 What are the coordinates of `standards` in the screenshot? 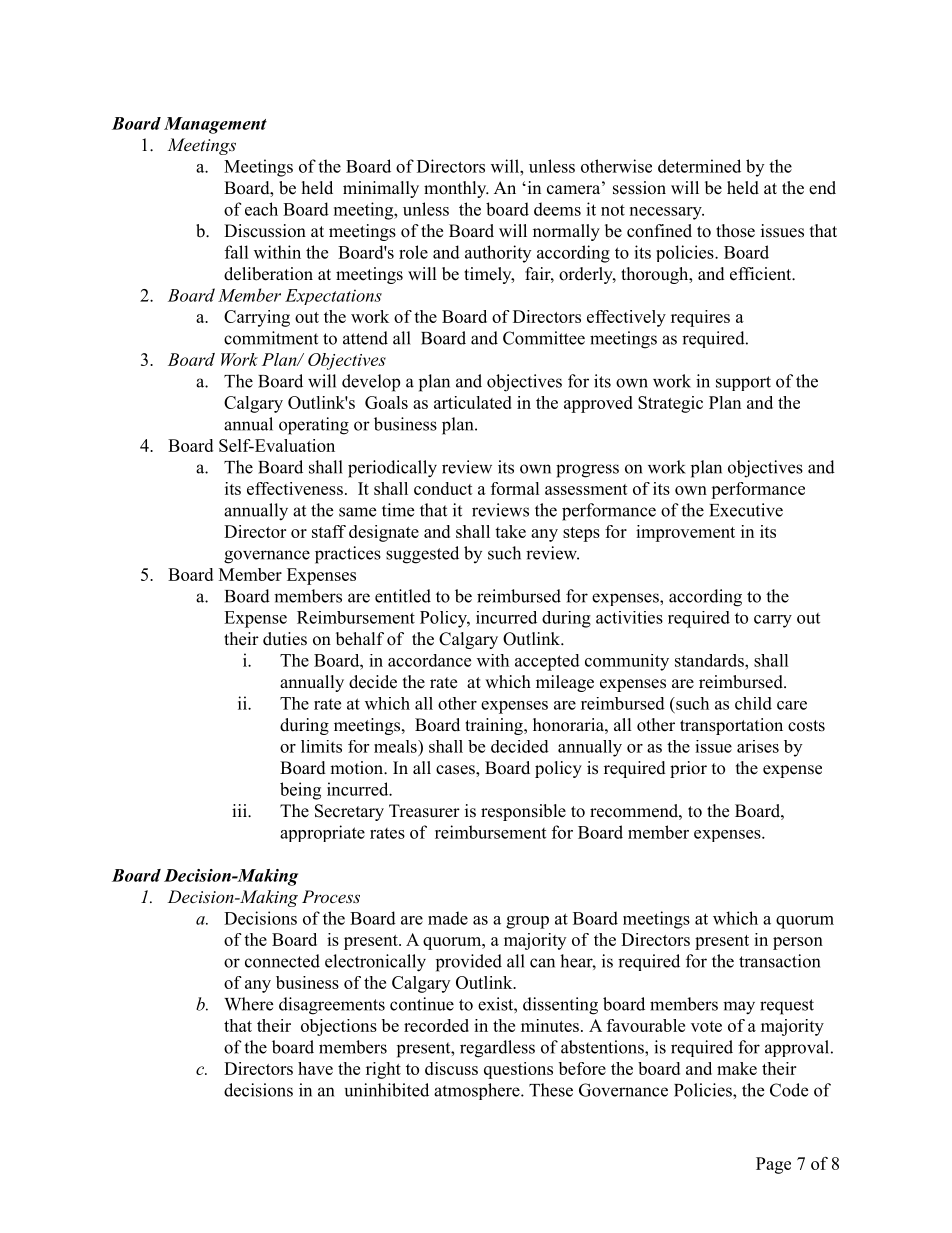 It's located at (710, 660).
